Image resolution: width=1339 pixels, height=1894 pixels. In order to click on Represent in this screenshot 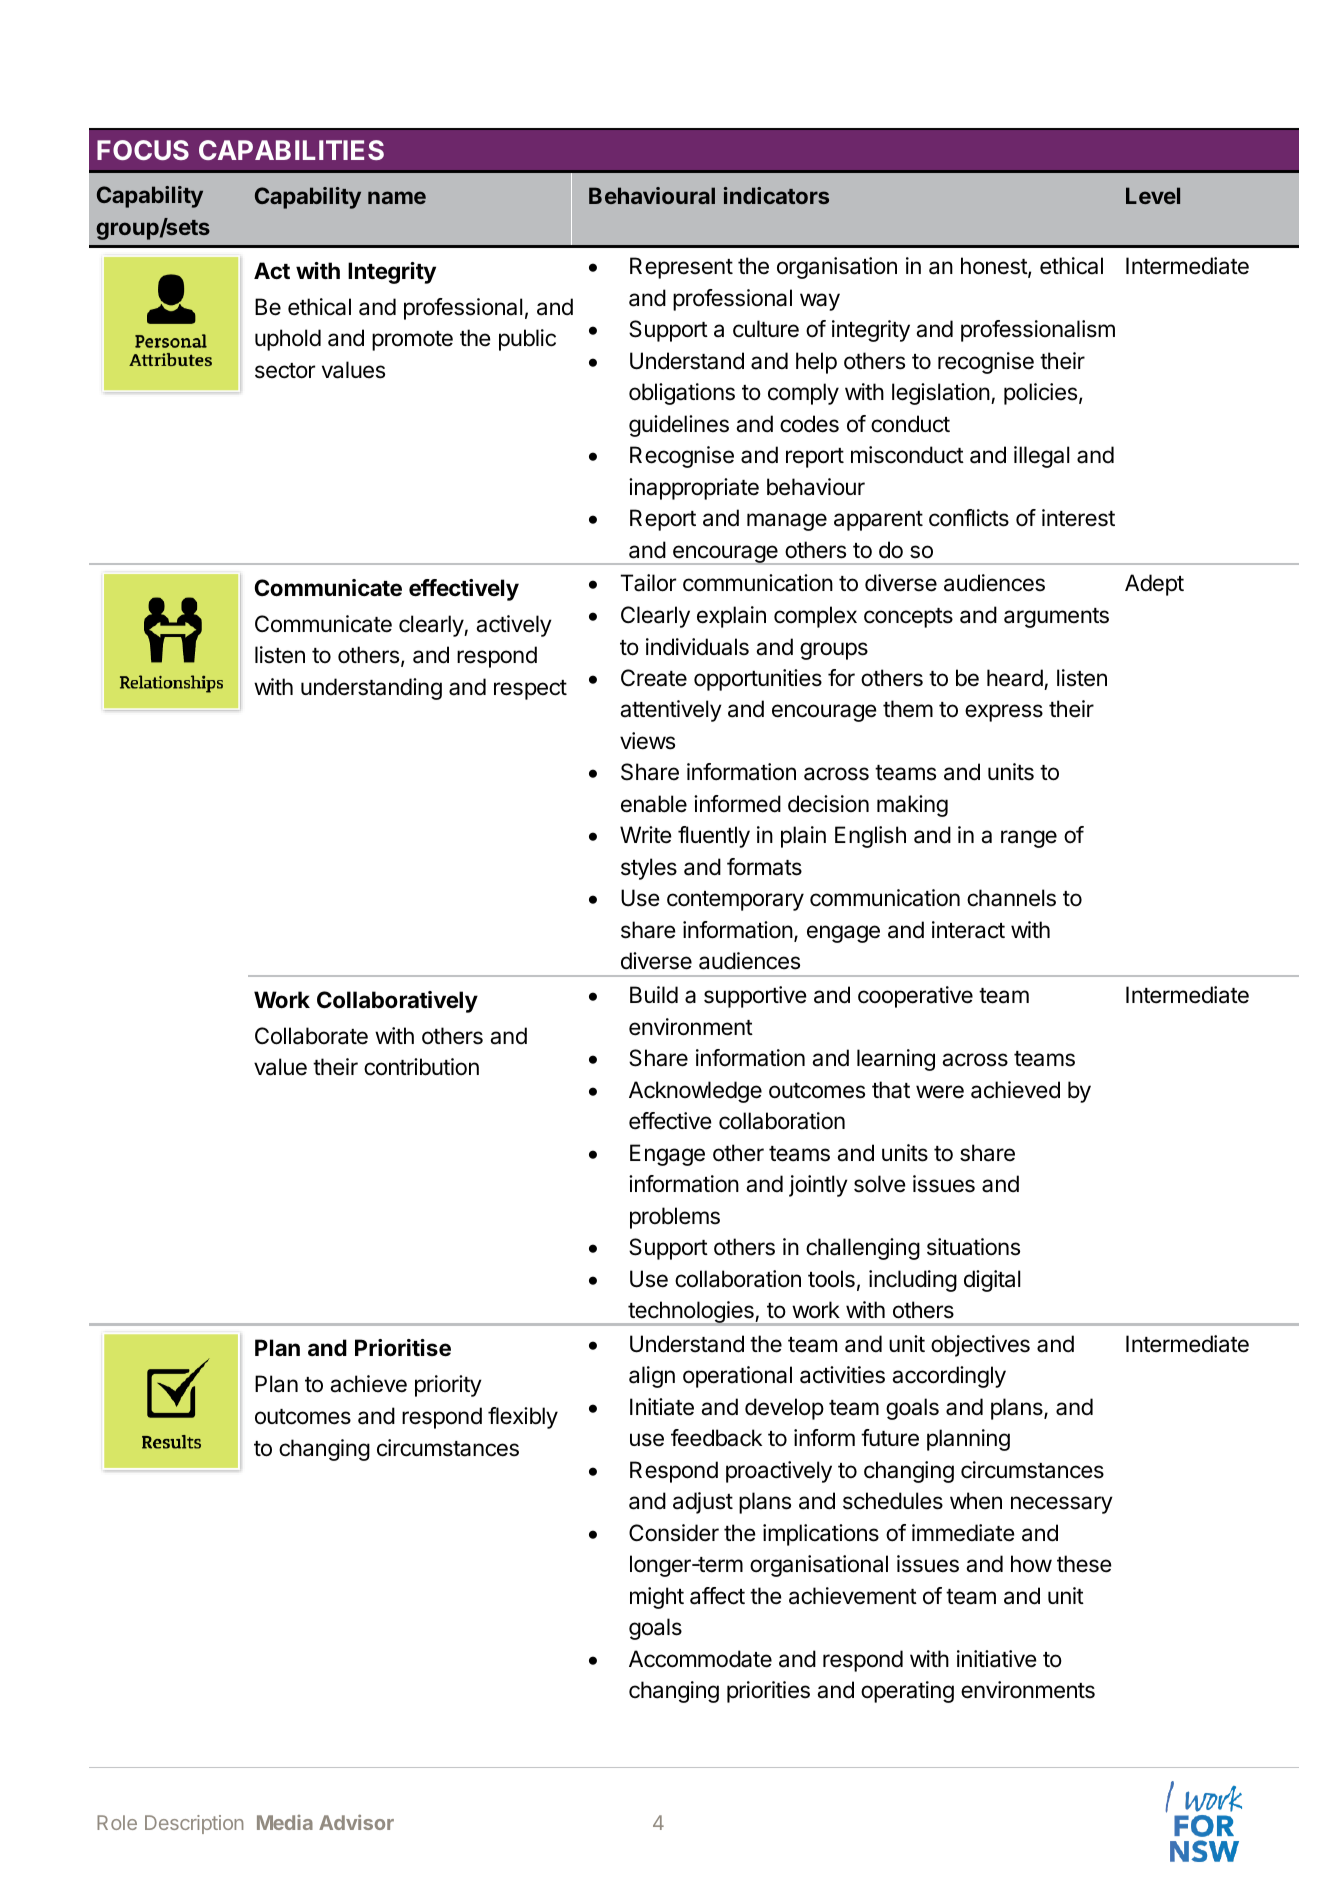, I will do `click(681, 268)`.
